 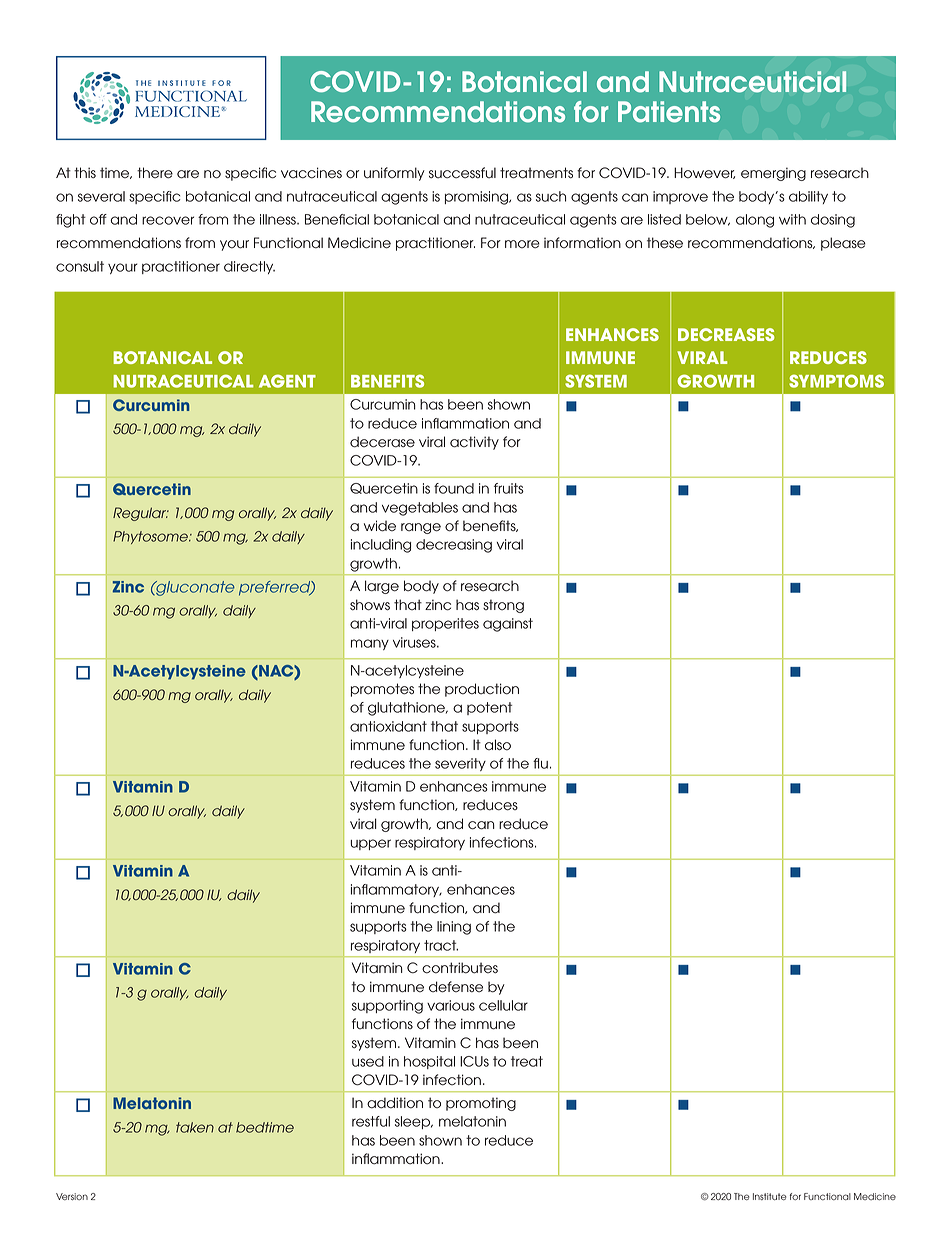 I want to click on there, so click(x=155, y=173).
